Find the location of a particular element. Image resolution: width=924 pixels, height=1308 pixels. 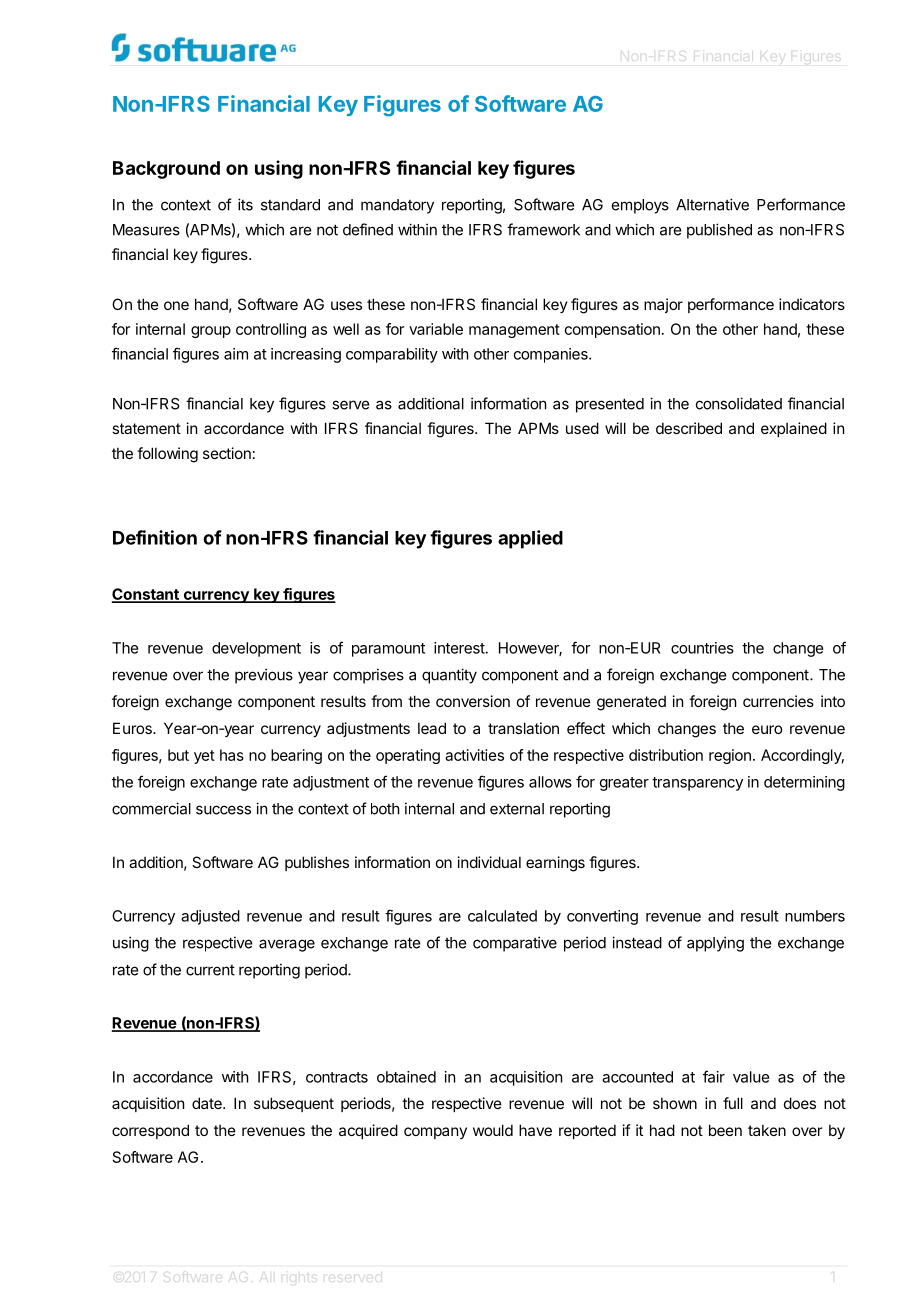

subsequent is located at coordinates (294, 1104).
